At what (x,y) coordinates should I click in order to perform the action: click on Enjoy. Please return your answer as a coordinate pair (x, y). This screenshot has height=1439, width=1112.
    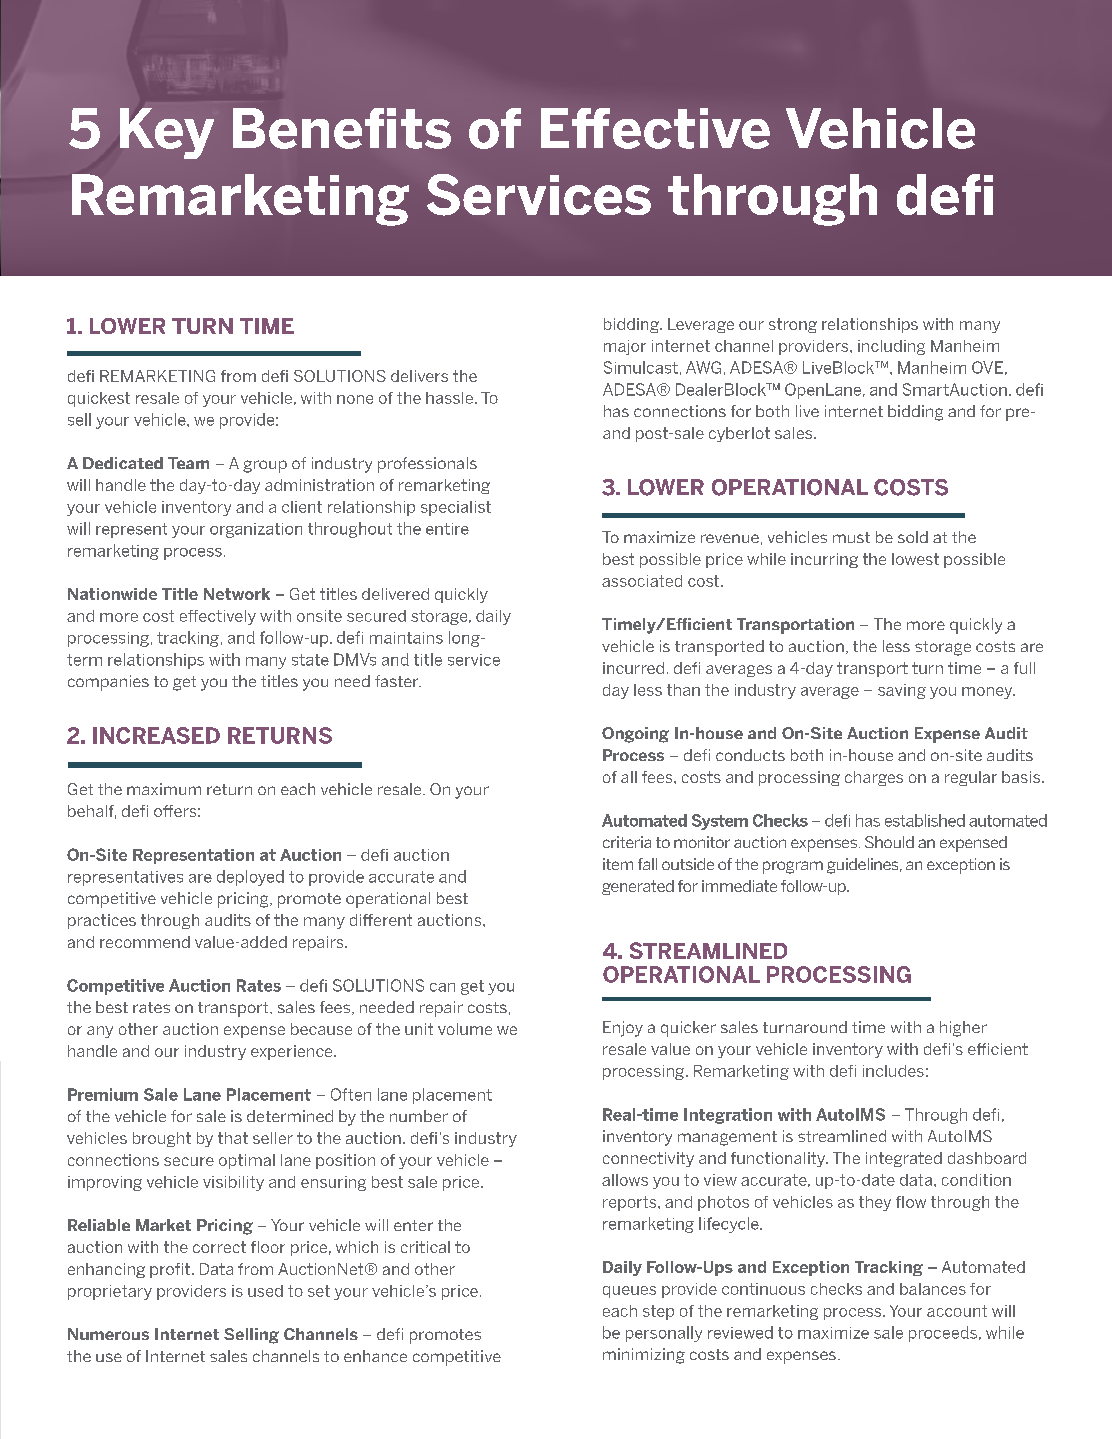
    Looking at the image, I should click on (623, 1029).
